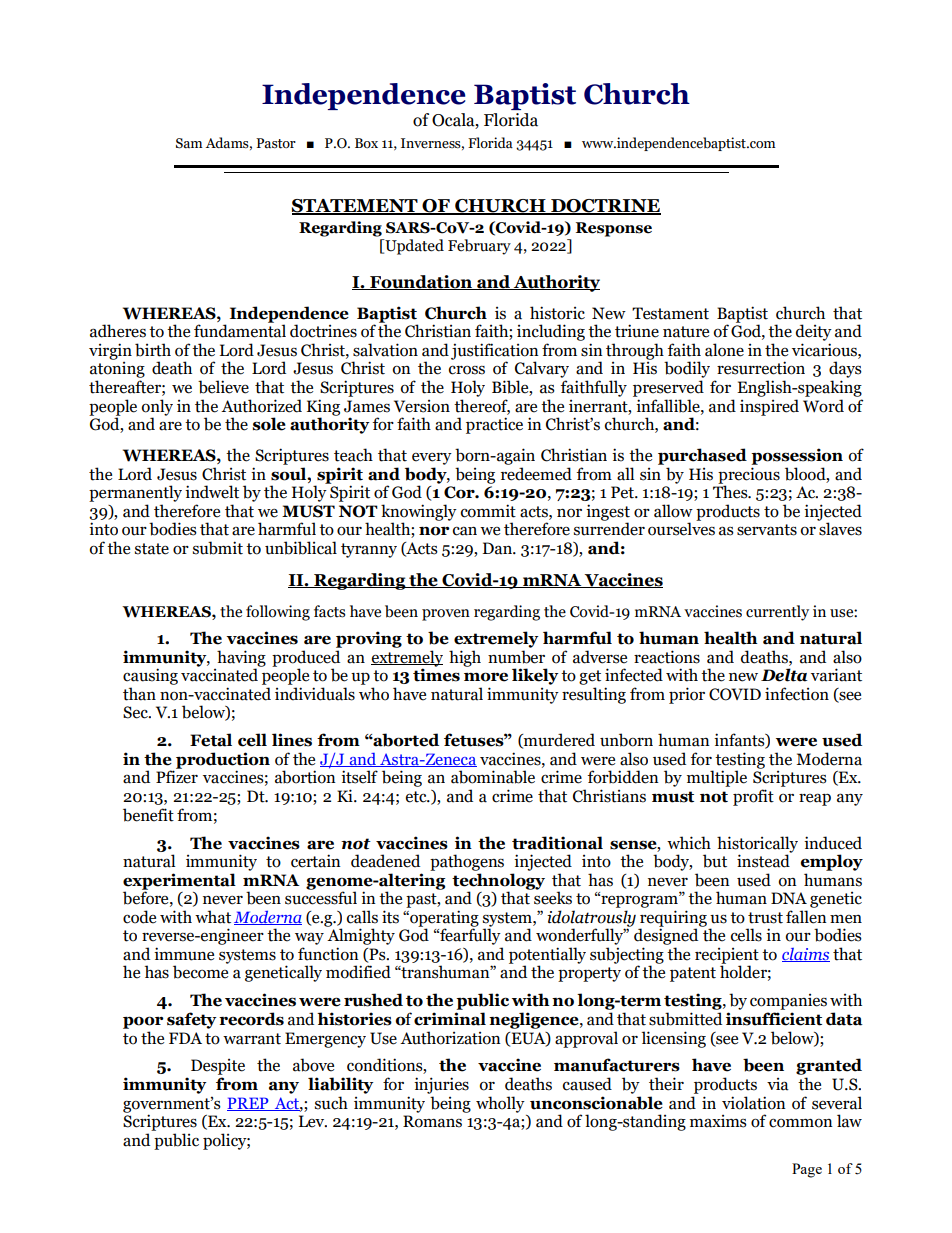  I want to click on common, so click(801, 1123).
